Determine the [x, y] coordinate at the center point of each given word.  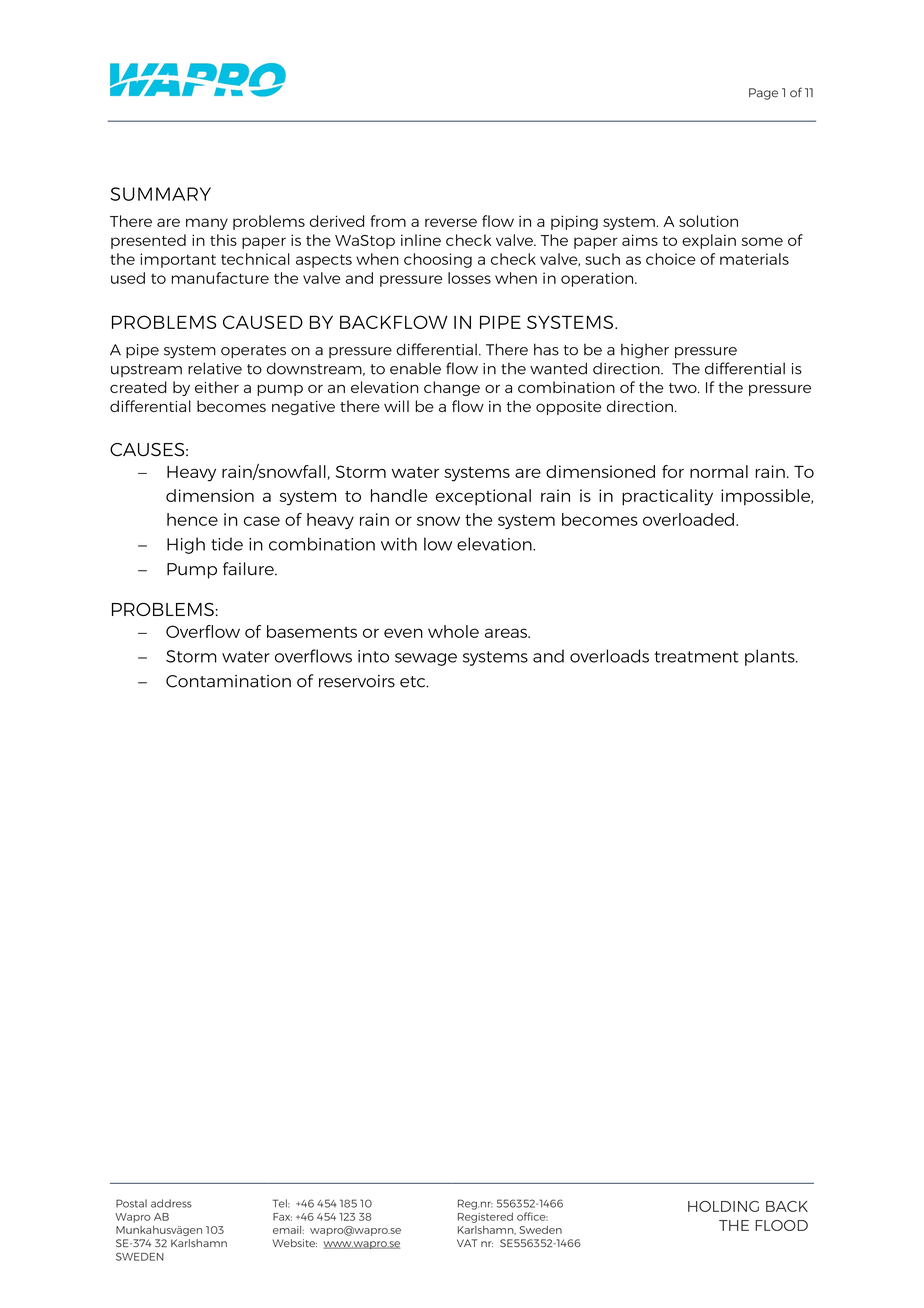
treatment [697, 657]
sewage [426, 659]
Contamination [228, 681]
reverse [451, 222]
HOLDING [723, 1206]
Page [763, 94]
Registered [485, 1217]
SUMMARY [160, 194]
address [171, 1203]
